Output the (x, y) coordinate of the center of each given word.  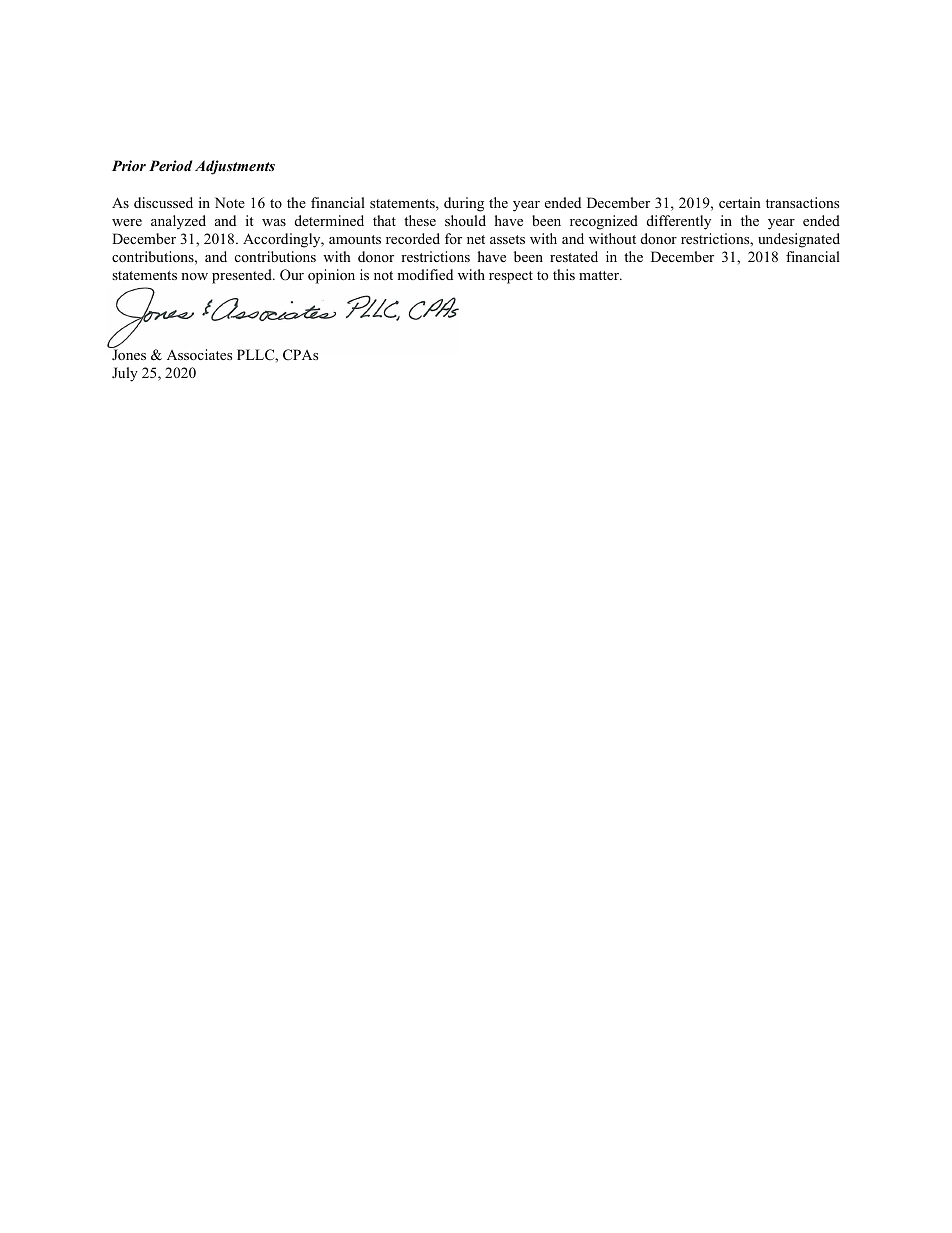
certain (740, 202)
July (125, 374)
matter (600, 275)
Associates (199, 354)
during (464, 204)
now (194, 276)
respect (511, 277)
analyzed (178, 222)
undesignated (799, 240)
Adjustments (235, 167)
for (453, 238)
